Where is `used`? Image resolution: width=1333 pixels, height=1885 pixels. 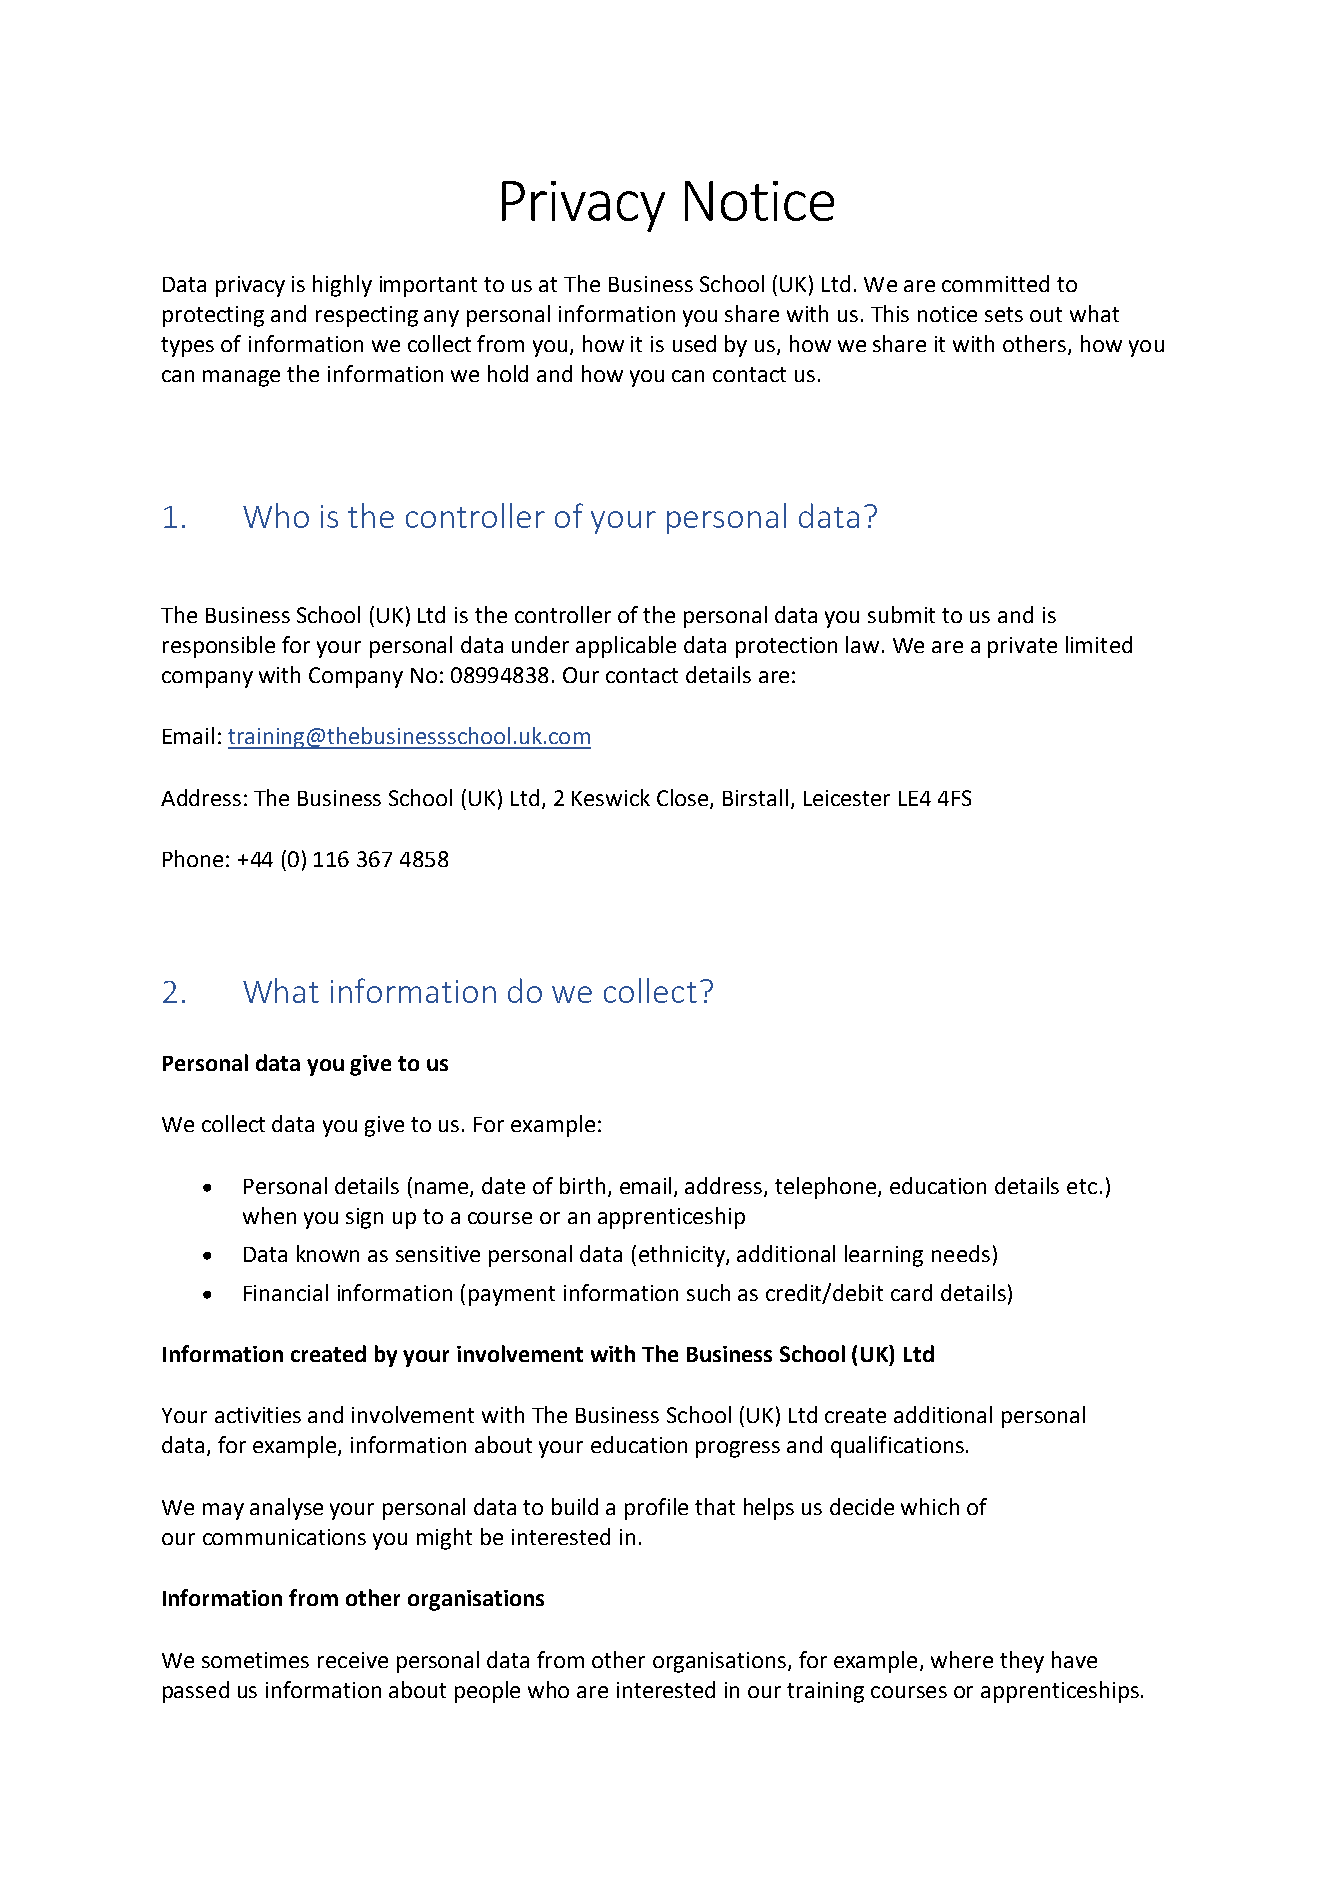 used is located at coordinates (694, 343).
